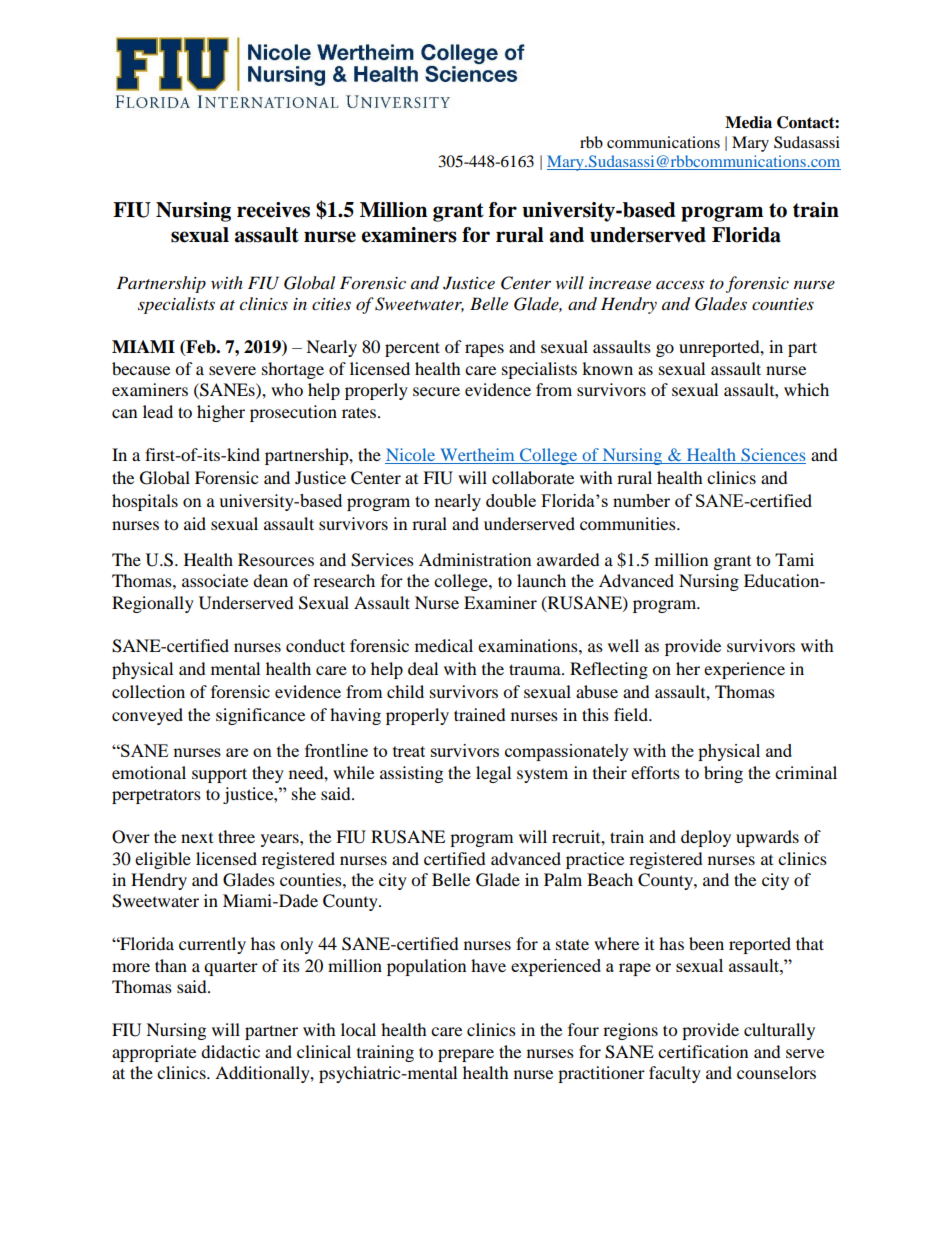  I want to click on bring, so click(723, 774).
